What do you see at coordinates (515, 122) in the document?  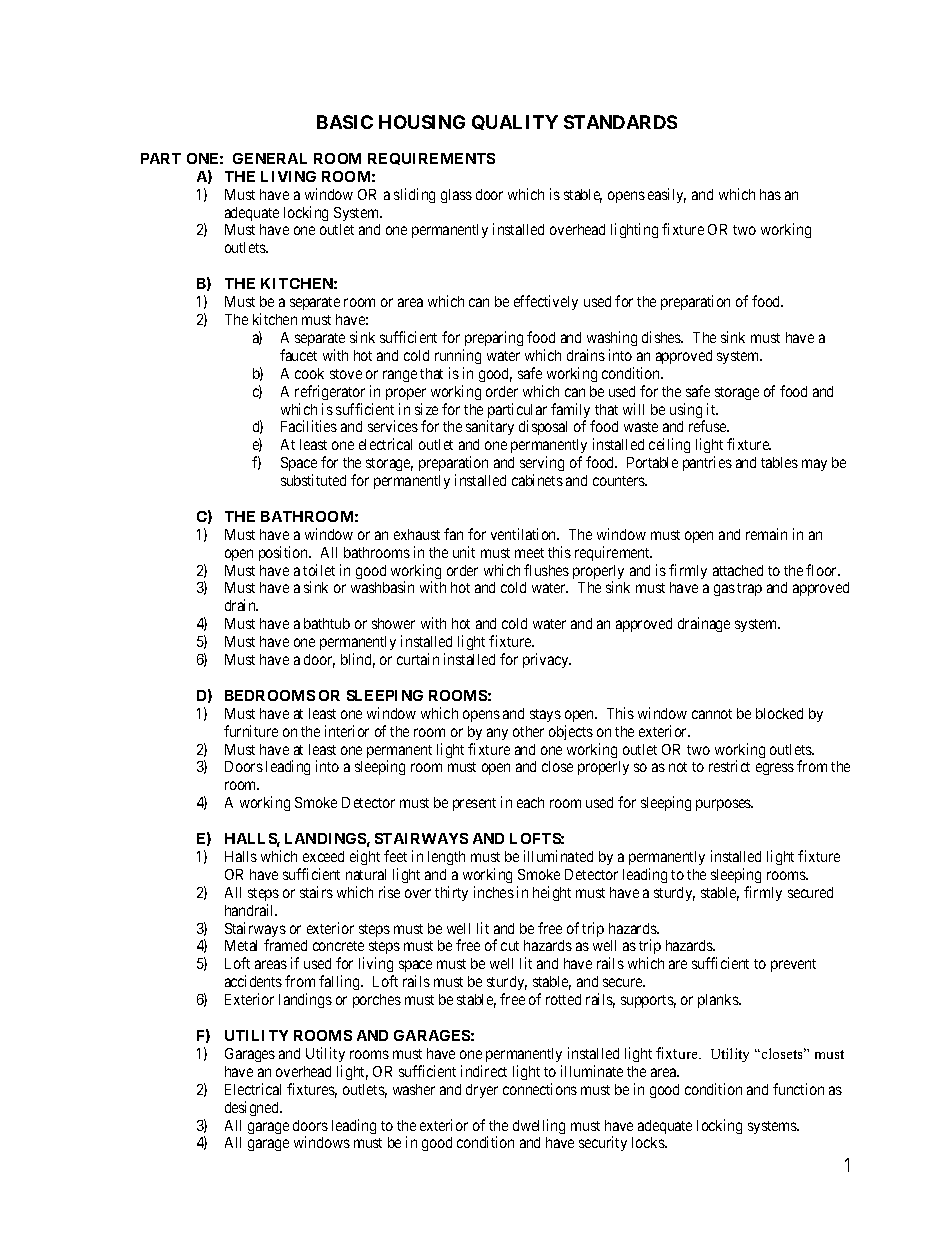 I see `QUALITY` at bounding box center [515, 122].
